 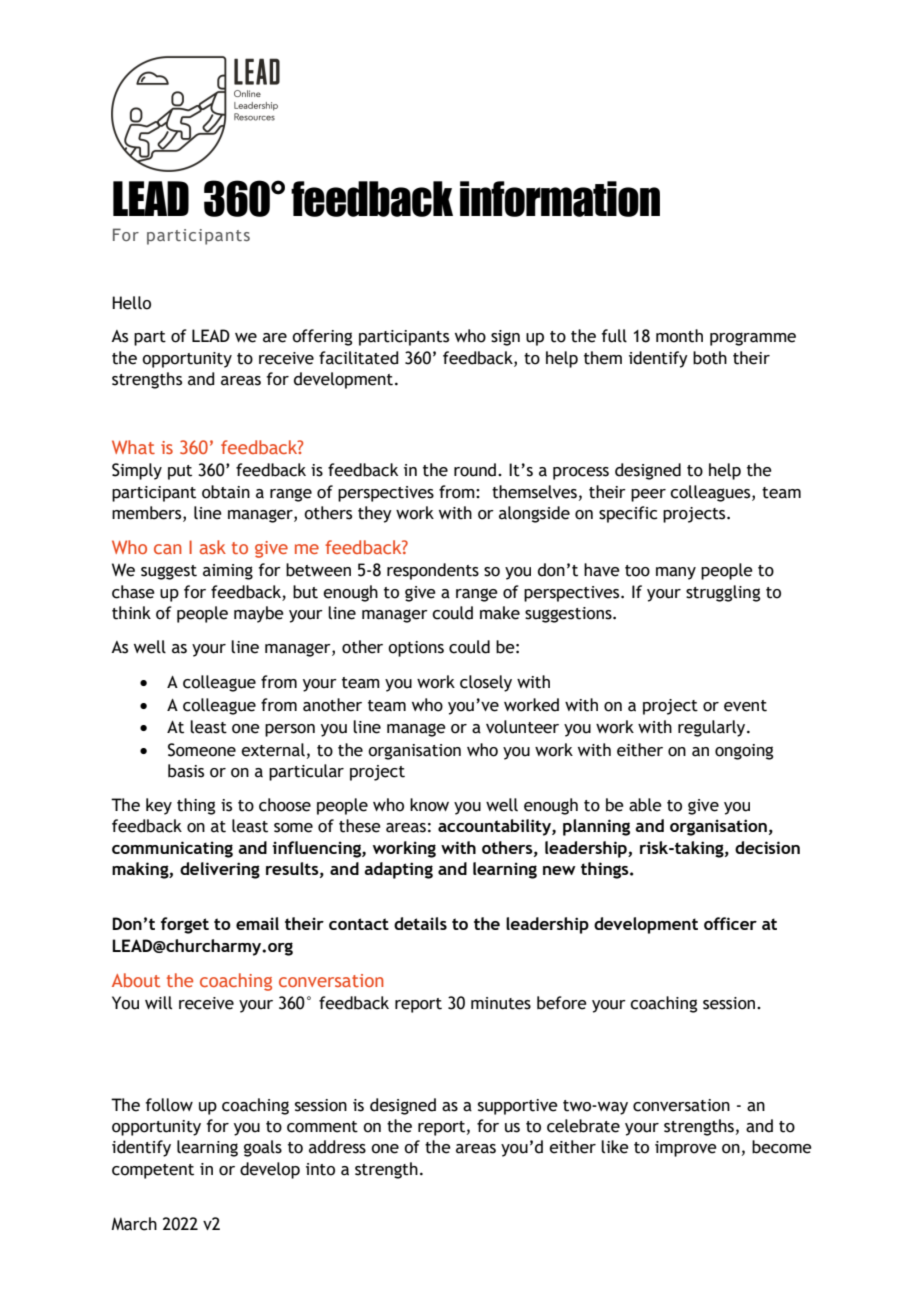 I want to click on month, so click(x=679, y=336).
